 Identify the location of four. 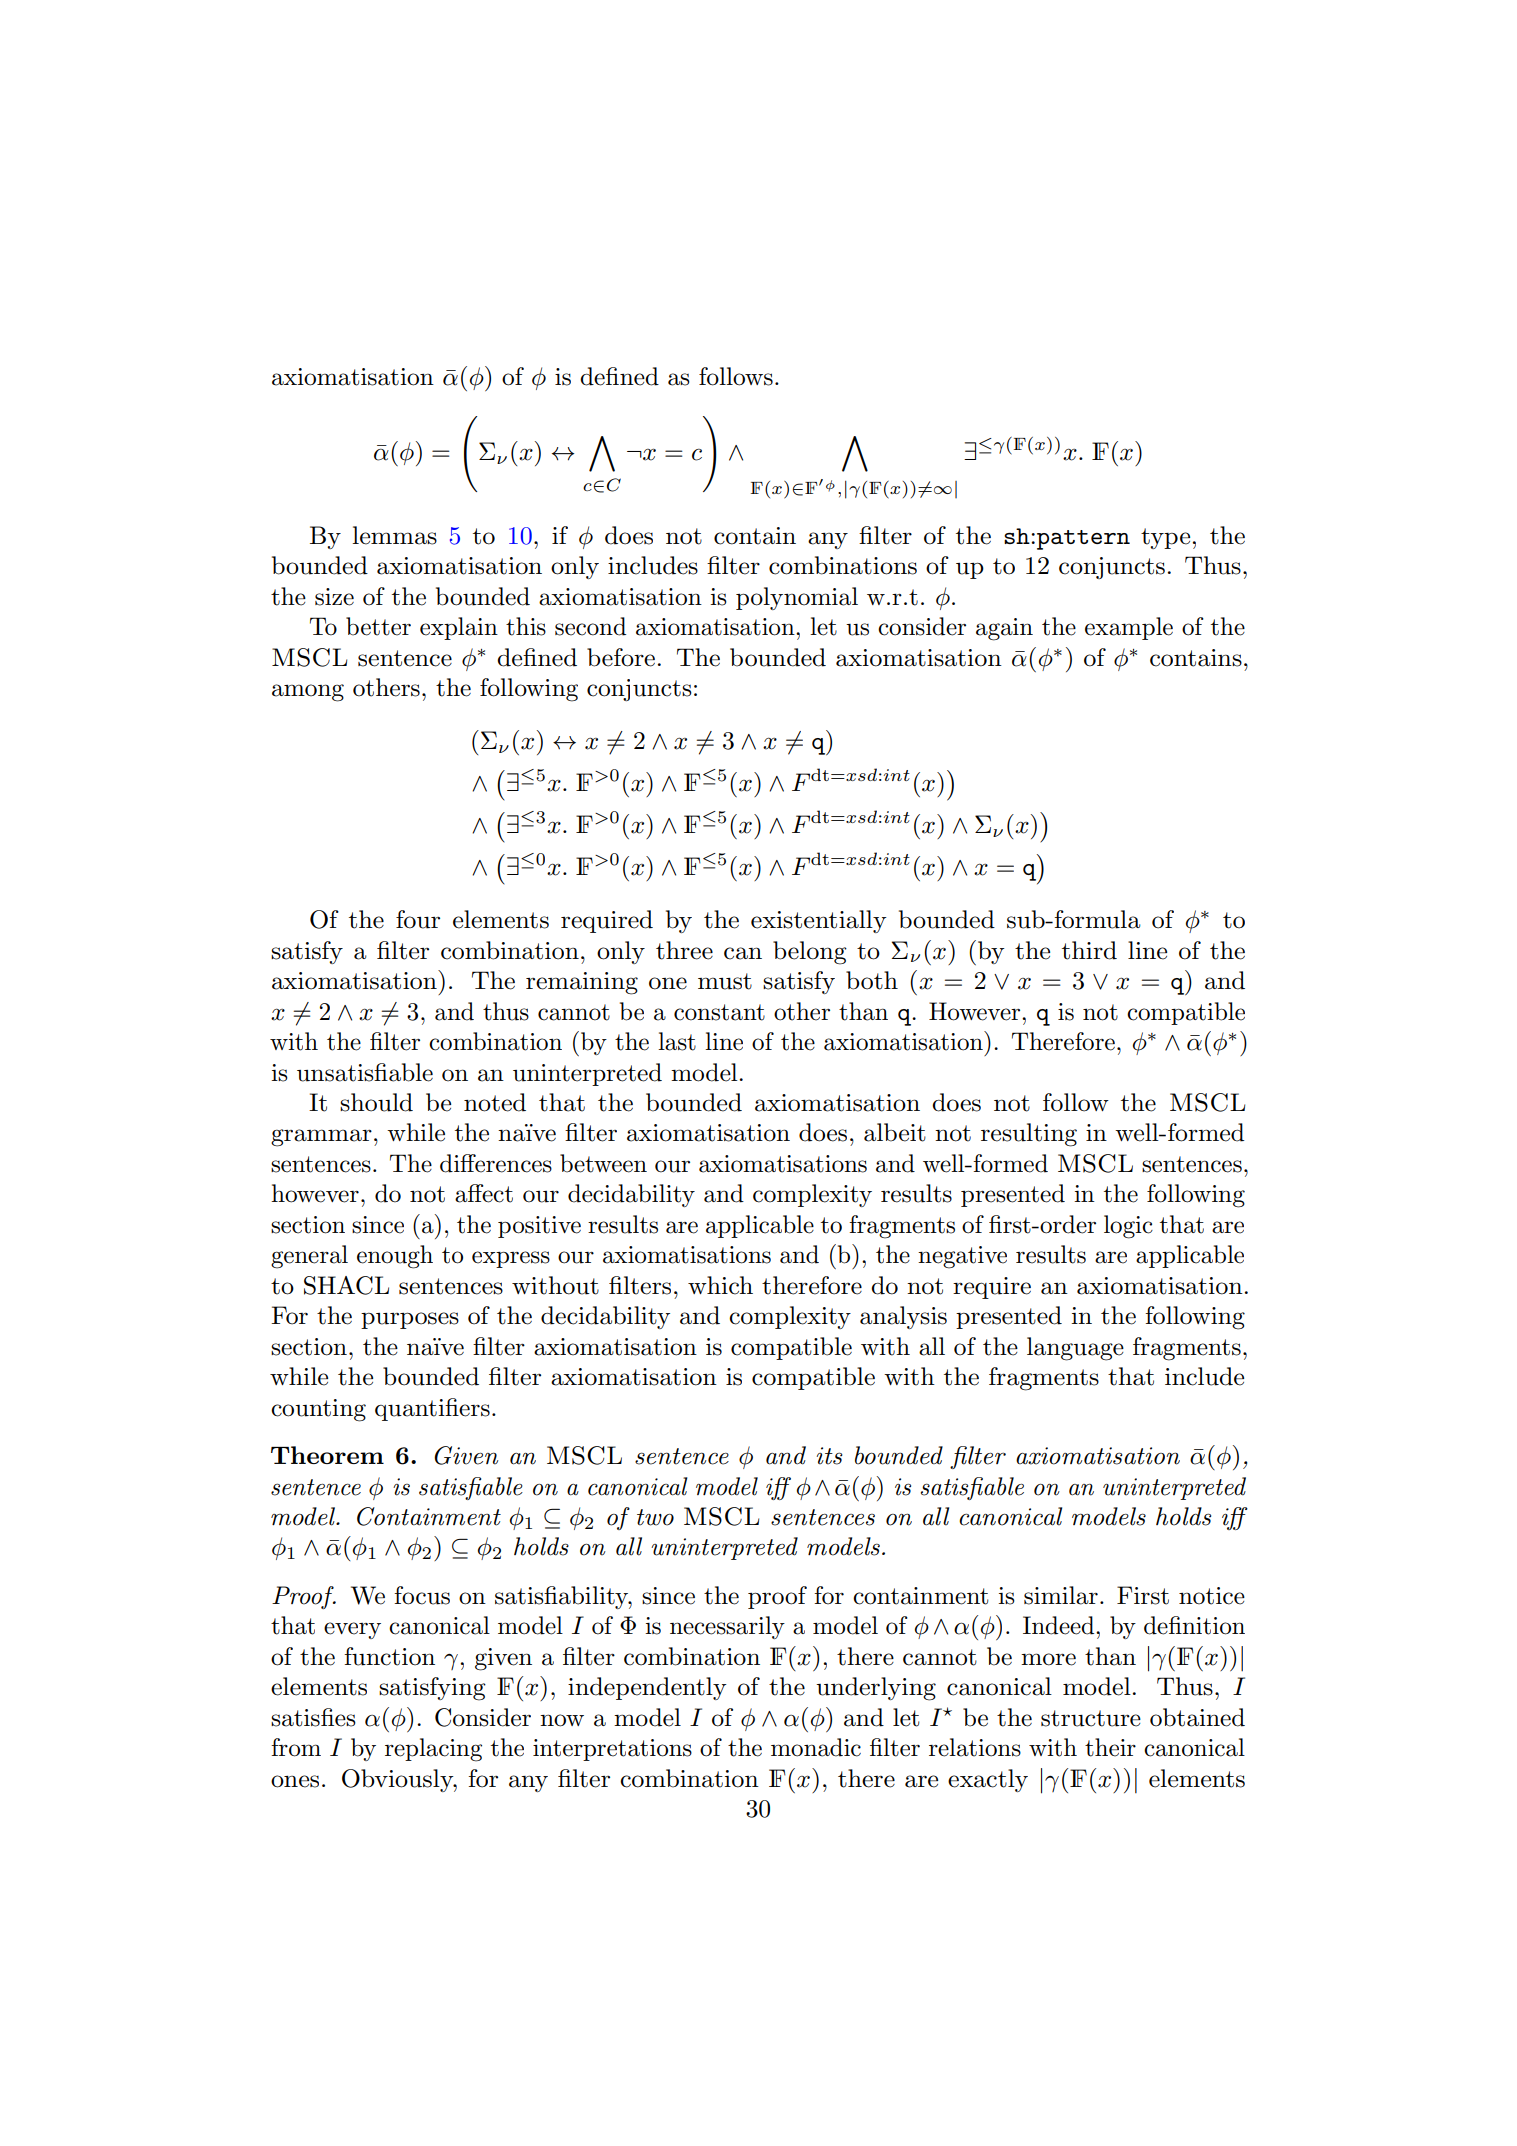
(418, 919).
